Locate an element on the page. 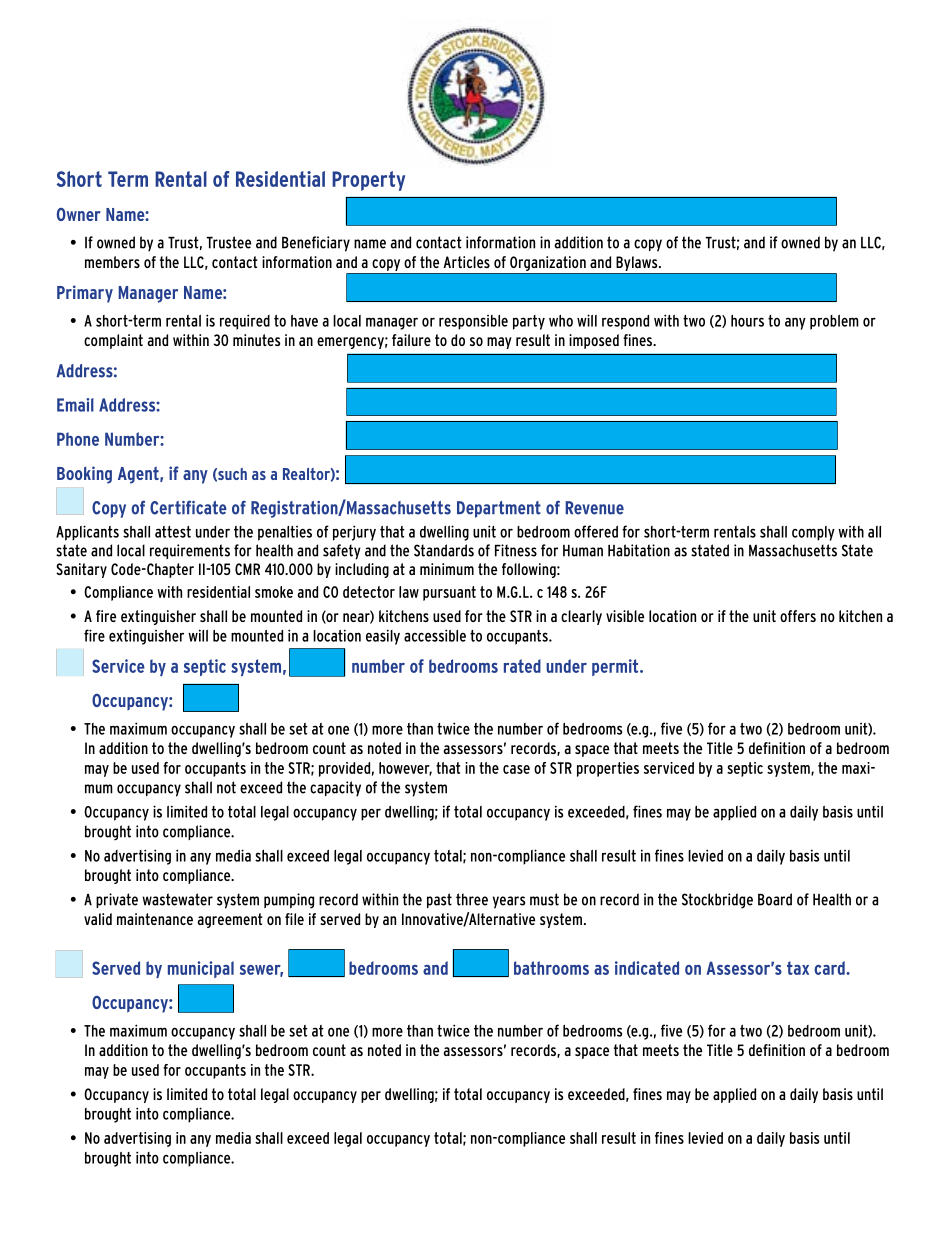 The height and width of the page is (1233, 952). Property is located at coordinates (368, 181).
